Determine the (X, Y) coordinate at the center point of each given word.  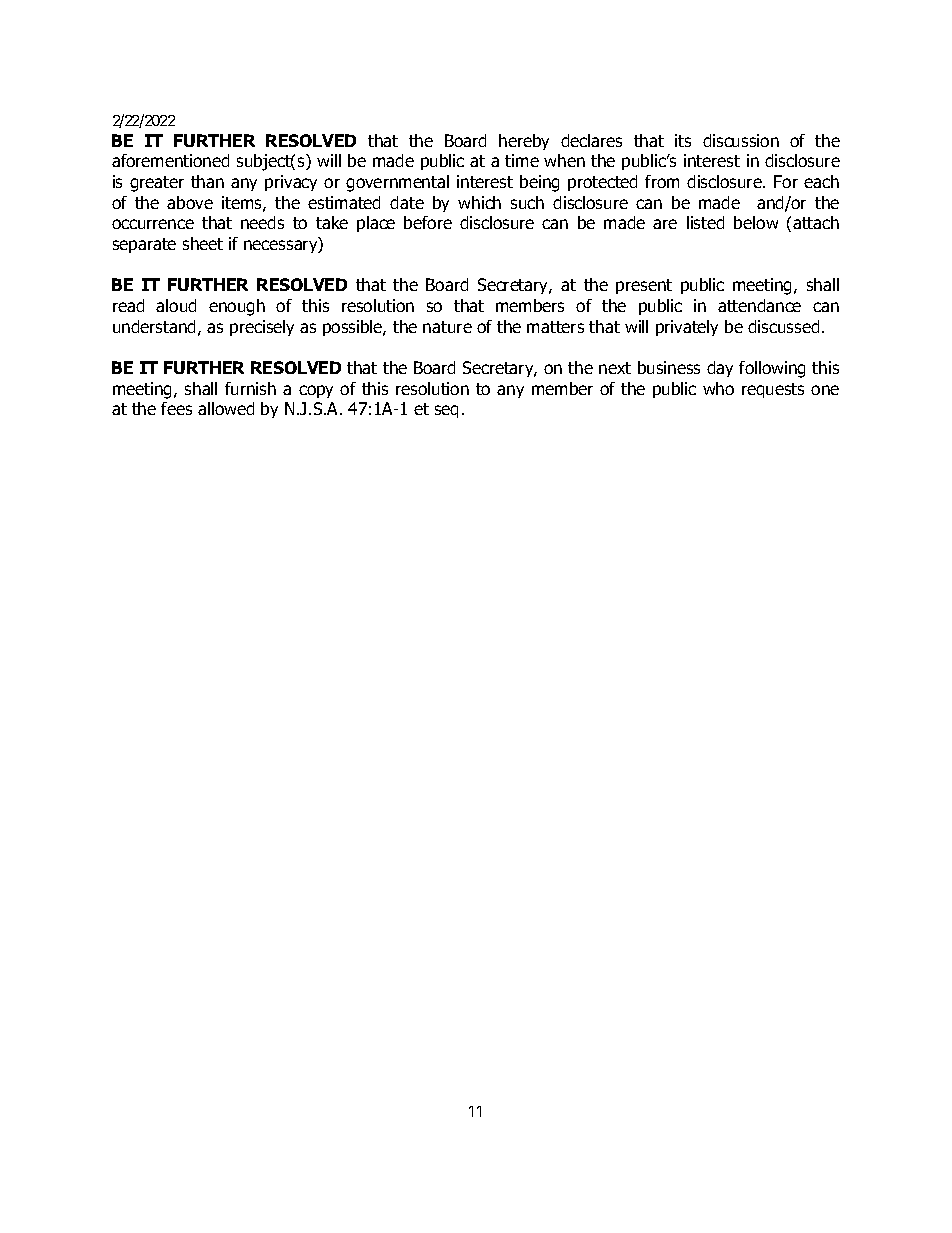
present (644, 286)
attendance (759, 305)
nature (447, 327)
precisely (262, 328)
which (479, 202)
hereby (524, 142)
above (190, 202)
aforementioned (170, 160)
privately (687, 328)
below (756, 222)
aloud (176, 305)
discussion (741, 140)
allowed (226, 408)
